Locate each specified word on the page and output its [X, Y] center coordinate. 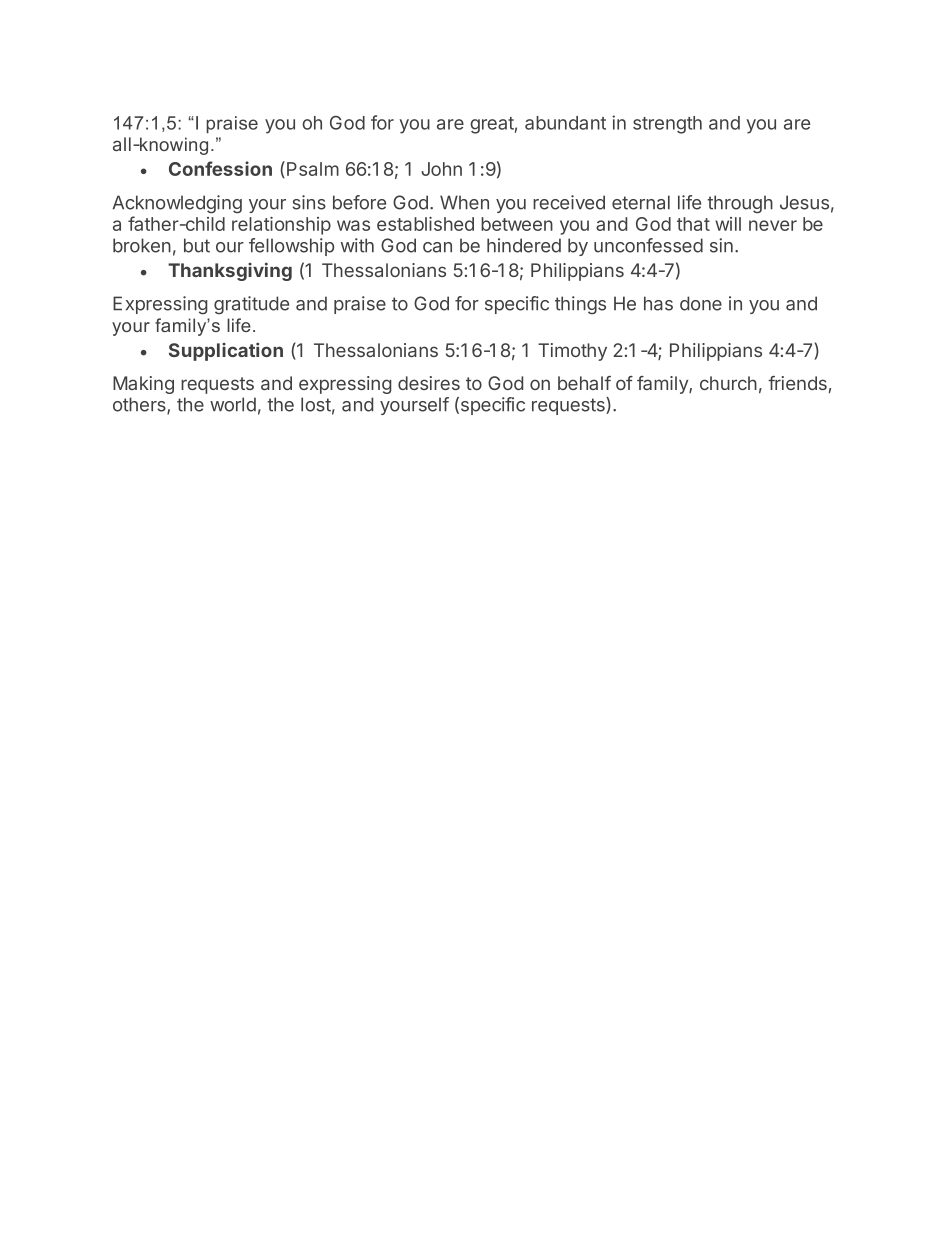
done [701, 303]
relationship [281, 226]
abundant [565, 123]
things [580, 305]
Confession [220, 168]
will [728, 224]
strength [667, 125]
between [517, 224]
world [233, 404]
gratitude [251, 305]
